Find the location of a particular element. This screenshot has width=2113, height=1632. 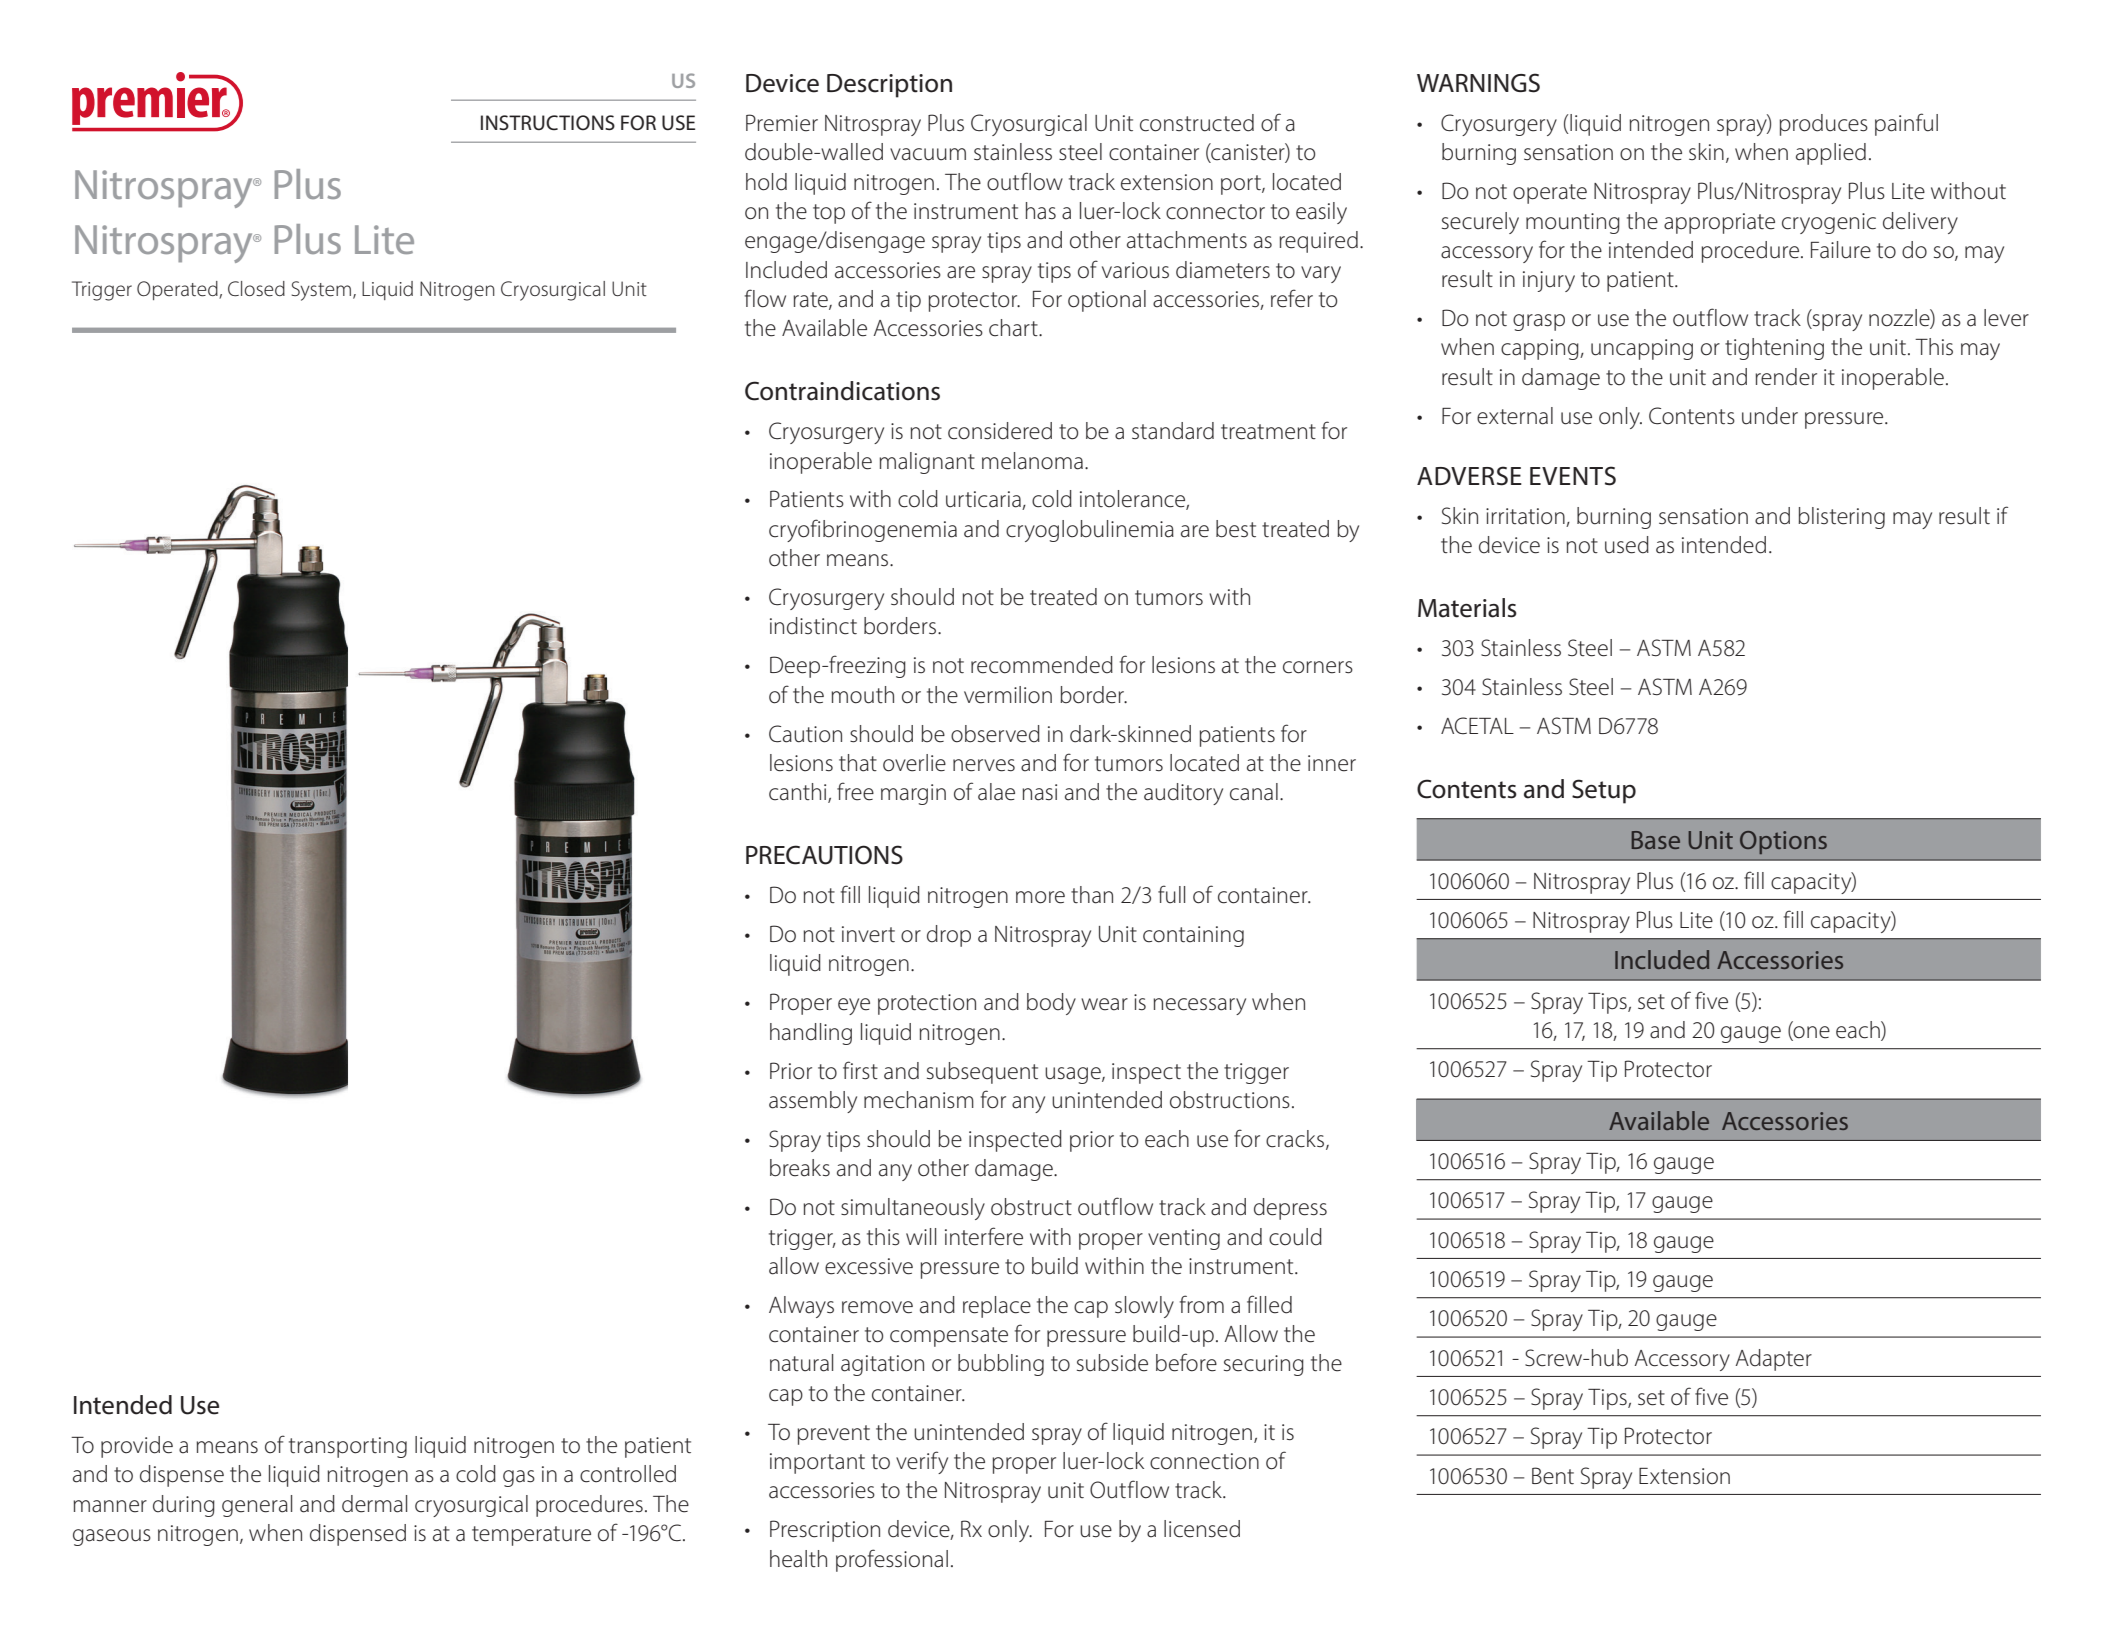

handling is located at coordinates (811, 1034).
